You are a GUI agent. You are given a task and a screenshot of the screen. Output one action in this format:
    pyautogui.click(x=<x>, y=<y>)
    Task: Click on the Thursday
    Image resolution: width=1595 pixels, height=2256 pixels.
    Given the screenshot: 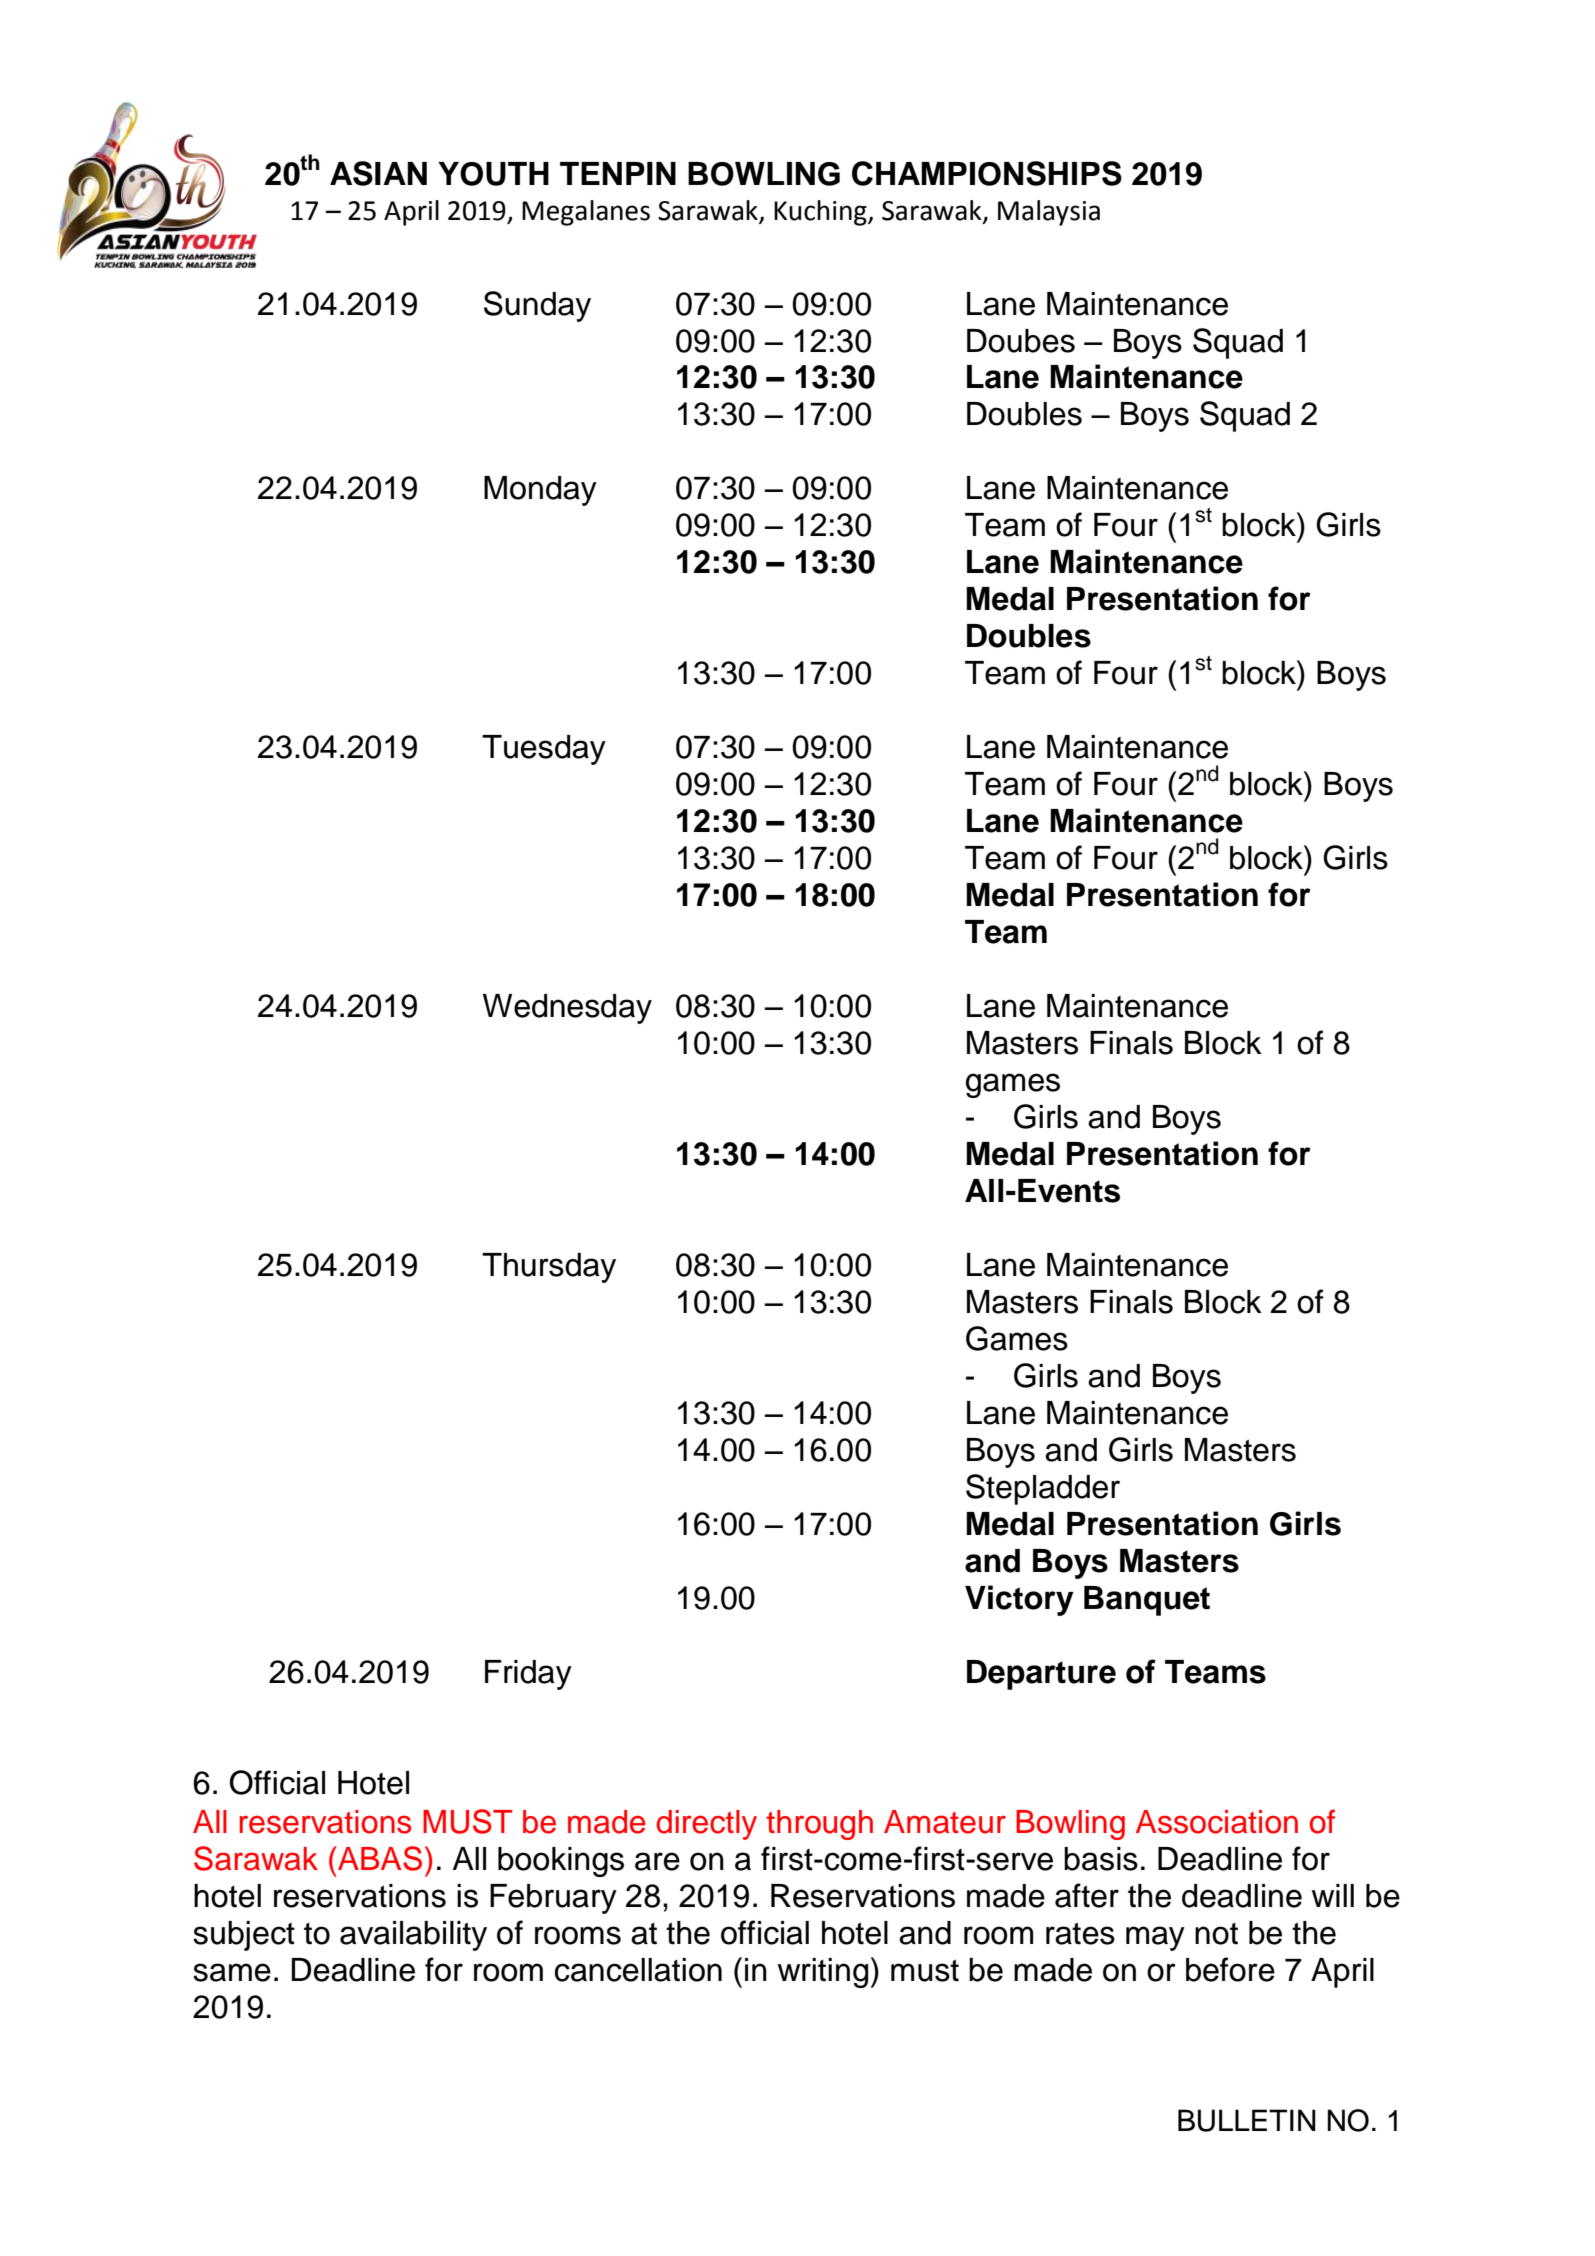 What is the action you would take?
    pyautogui.click(x=549, y=1268)
